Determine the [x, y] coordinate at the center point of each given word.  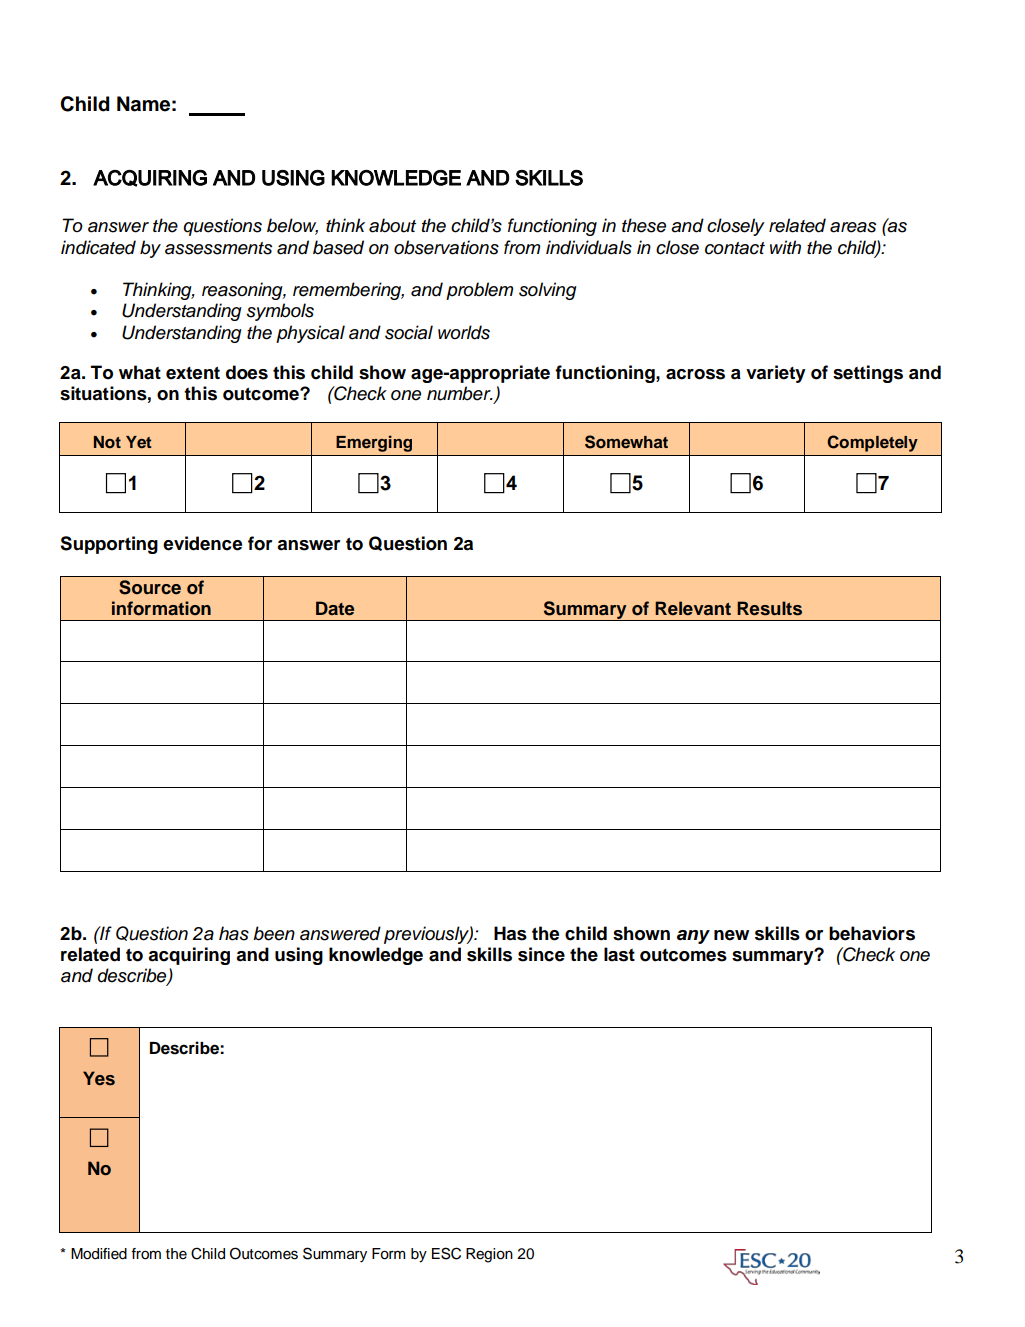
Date [335, 608]
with [785, 247]
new [731, 935]
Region [489, 1255]
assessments [218, 248]
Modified [99, 1254]
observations [446, 247]
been [274, 933]
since [541, 954]
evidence [202, 543]
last [619, 954]
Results [769, 608]
